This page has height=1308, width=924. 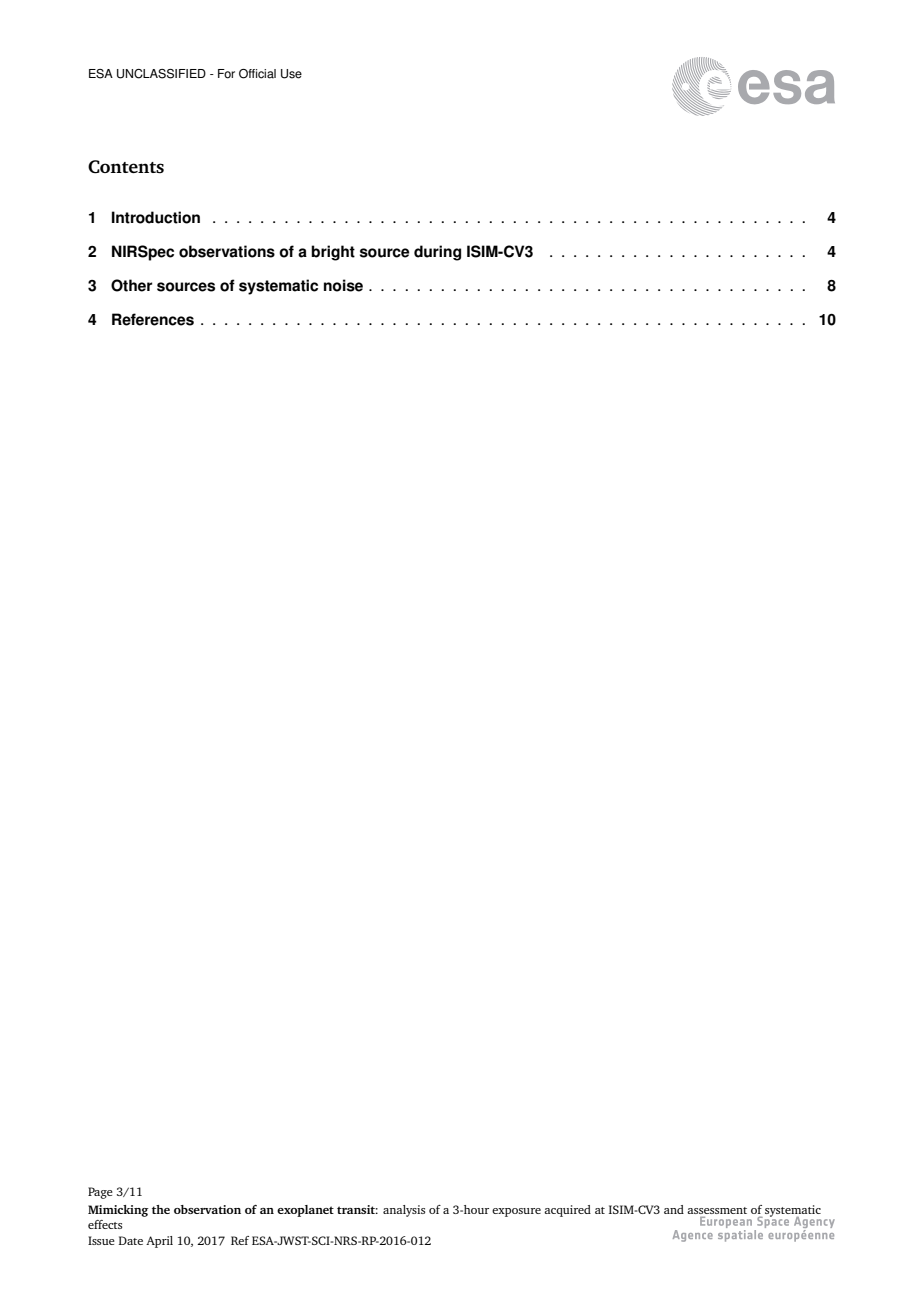 What do you see at coordinates (437, 253) in the page?
I see `during` at bounding box center [437, 253].
